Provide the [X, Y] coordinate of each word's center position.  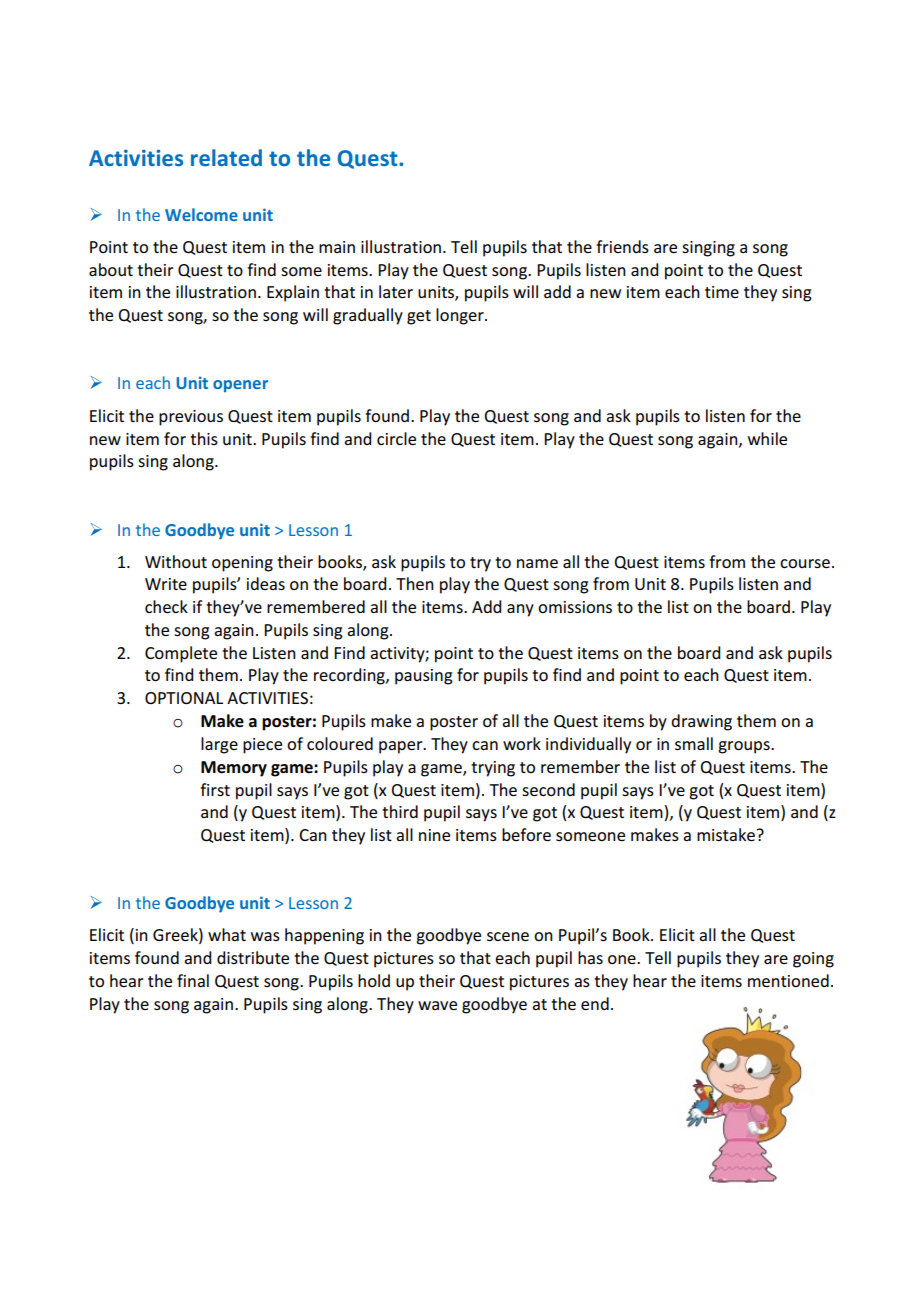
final [193, 980]
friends [622, 246]
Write [166, 584]
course [805, 563]
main [337, 247]
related [226, 157]
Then [415, 583]
